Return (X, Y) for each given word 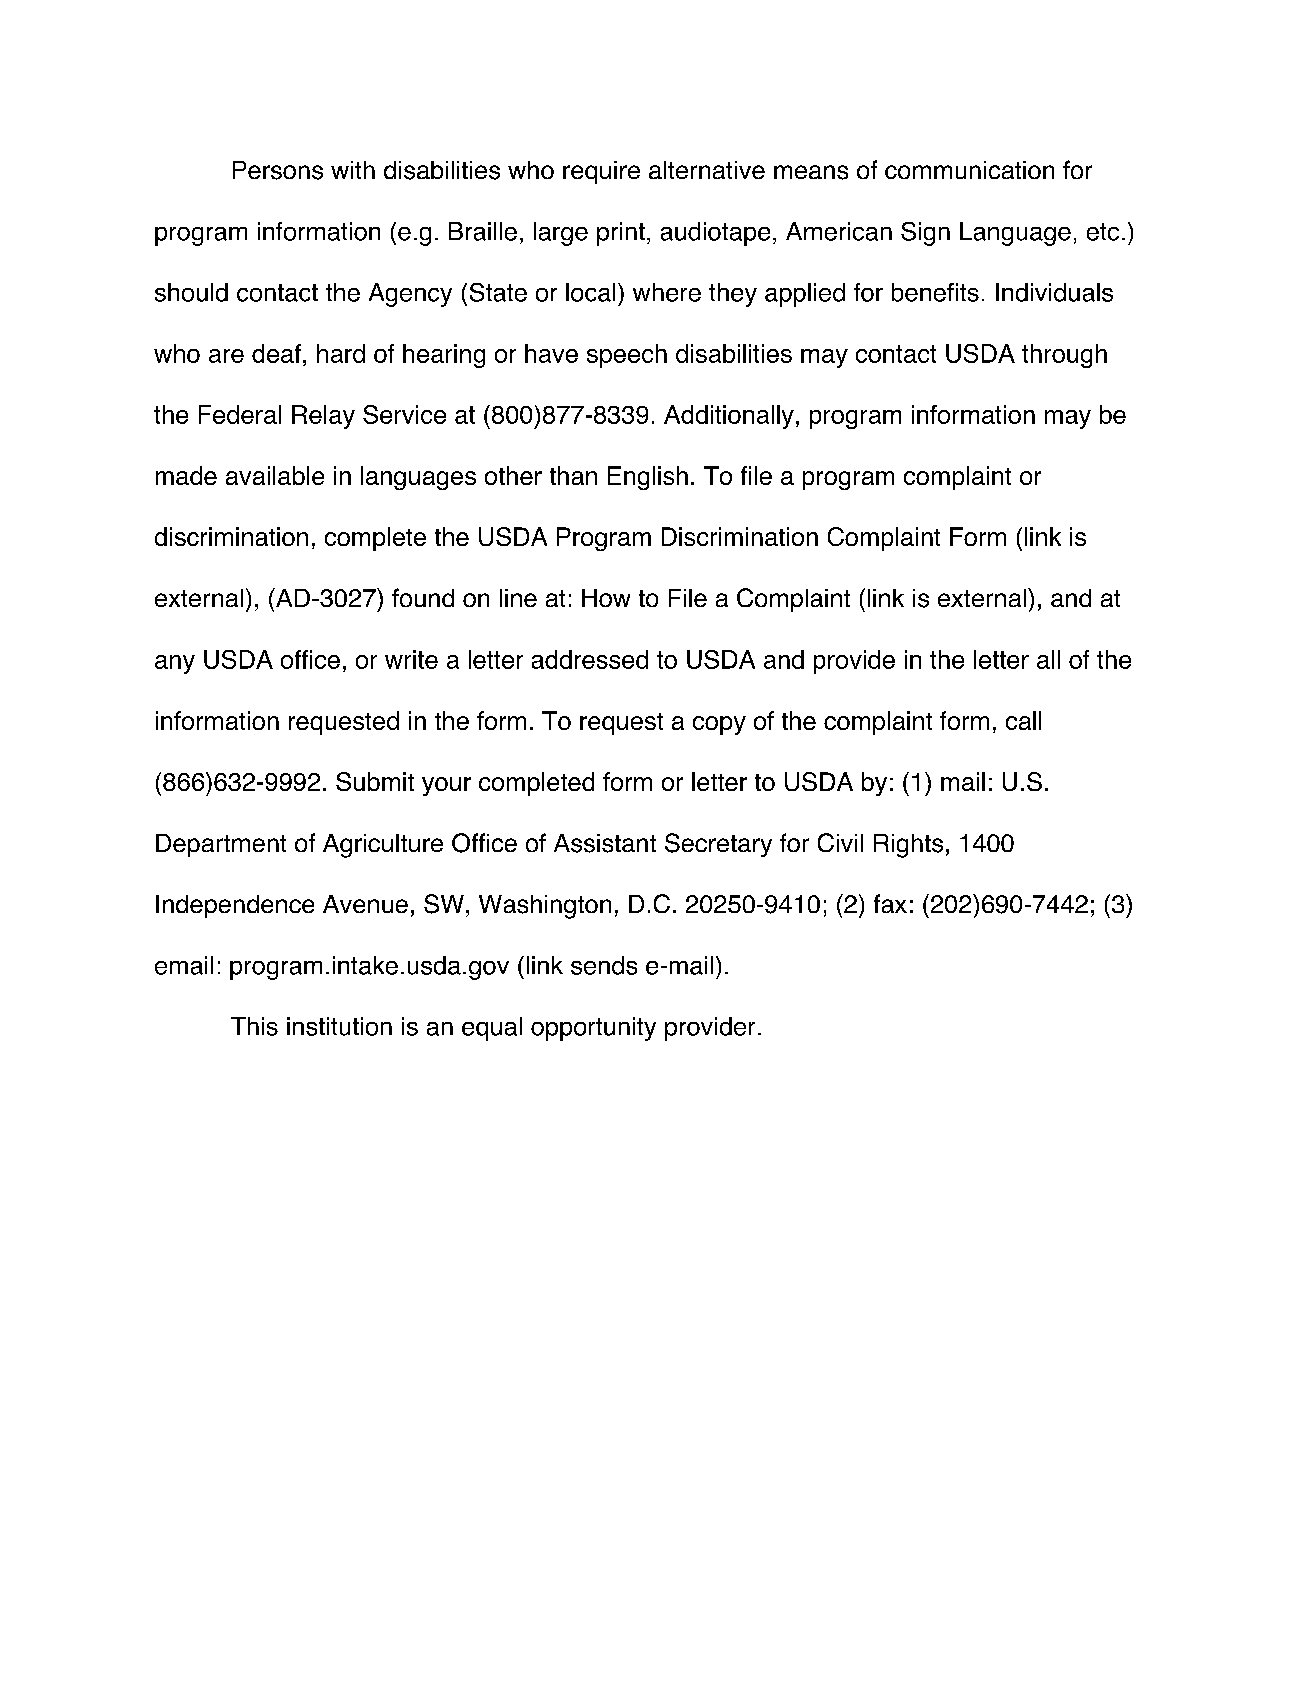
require (601, 172)
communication (969, 170)
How (606, 598)
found (423, 597)
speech (627, 356)
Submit (375, 781)
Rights (908, 846)
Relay (323, 417)
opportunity (593, 1029)
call (1023, 720)
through (1064, 356)
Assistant (605, 843)
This (254, 1026)
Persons (278, 170)
